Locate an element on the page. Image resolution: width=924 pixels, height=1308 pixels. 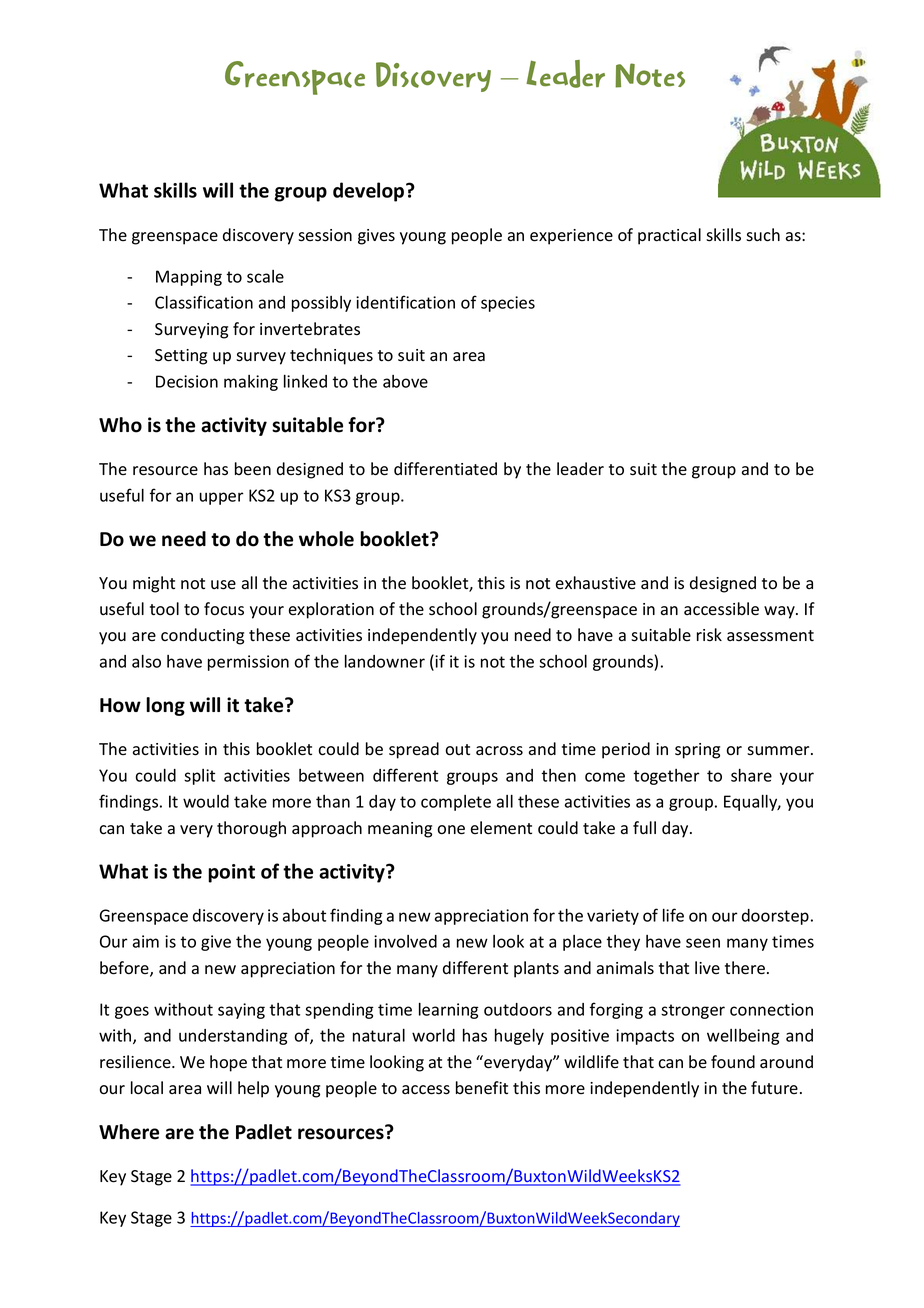
focus is located at coordinates (224, 609).
